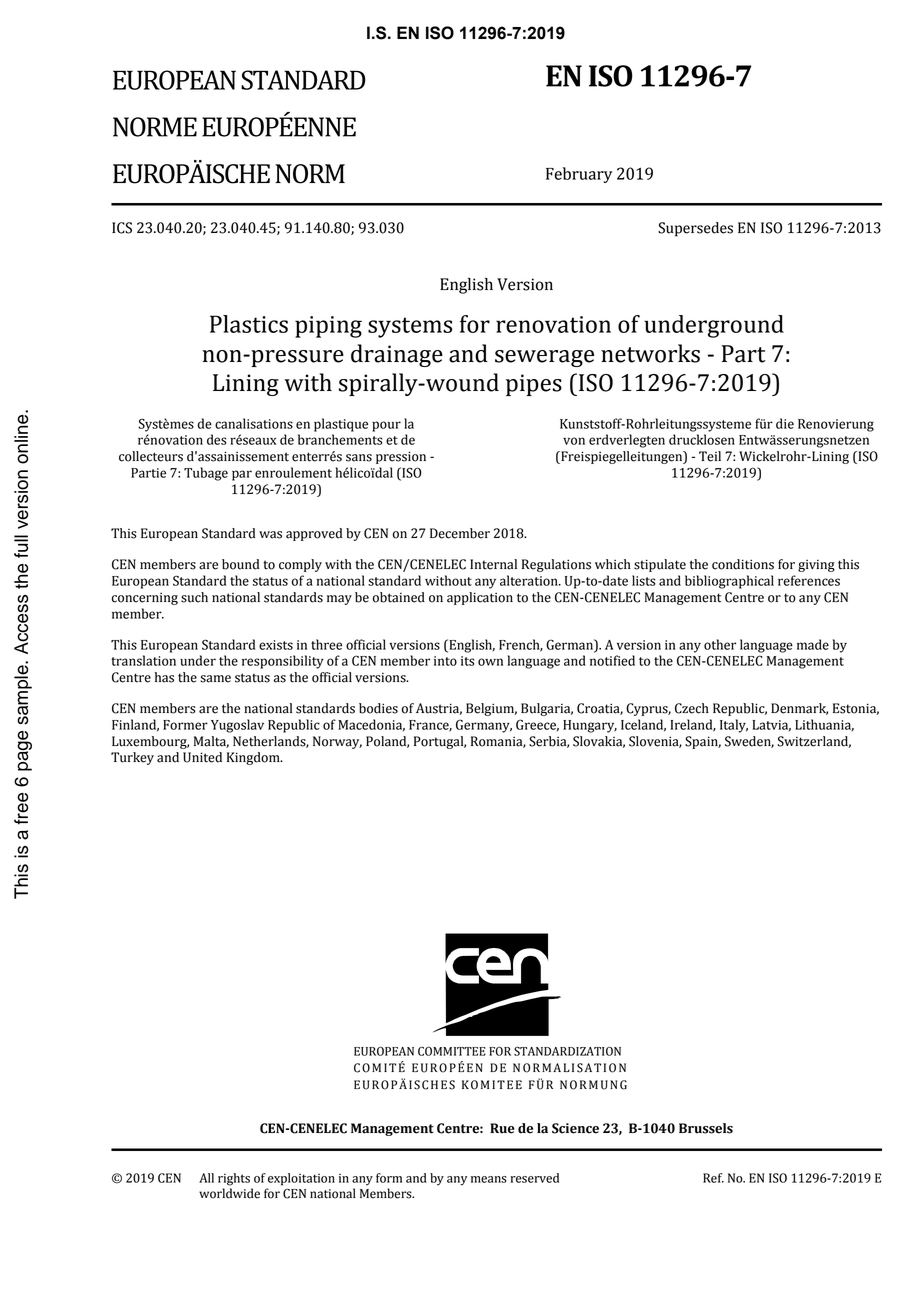 The width and height of the screenshot is (924, 1308). What do you see at coordinates (650, 353) in the screenshot?
I see `networks` at bounding box center [650, 353].
